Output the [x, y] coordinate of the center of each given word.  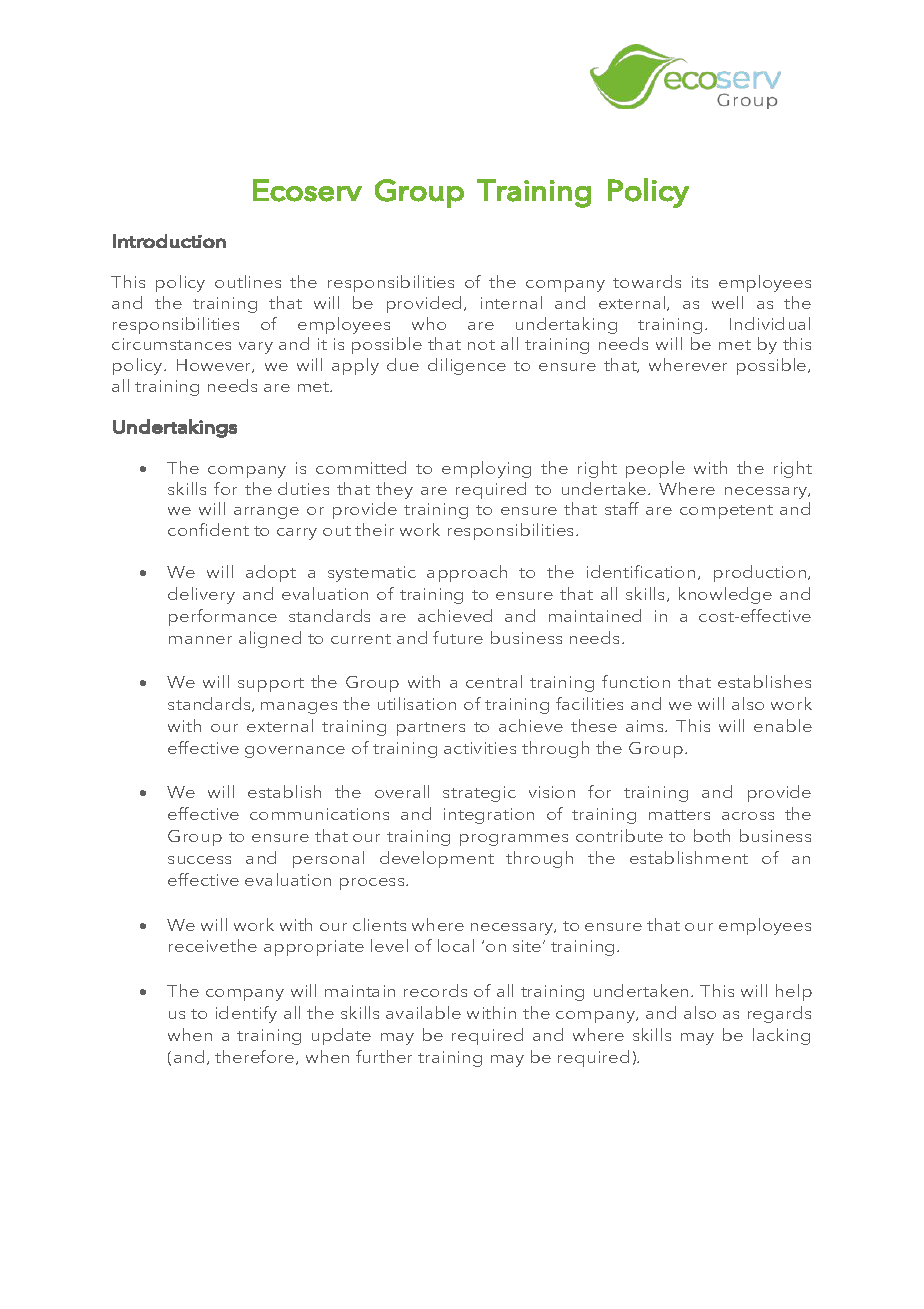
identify [246, 1014]
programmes [514, 840]
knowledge [725, 595]
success [199, 860]
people [655, 469]
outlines [248, 281]
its [700, 282]
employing [486, 469]
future [458, 637]
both [712, 835]
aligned [270, 639]
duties [303, 488]
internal [511, 302]
